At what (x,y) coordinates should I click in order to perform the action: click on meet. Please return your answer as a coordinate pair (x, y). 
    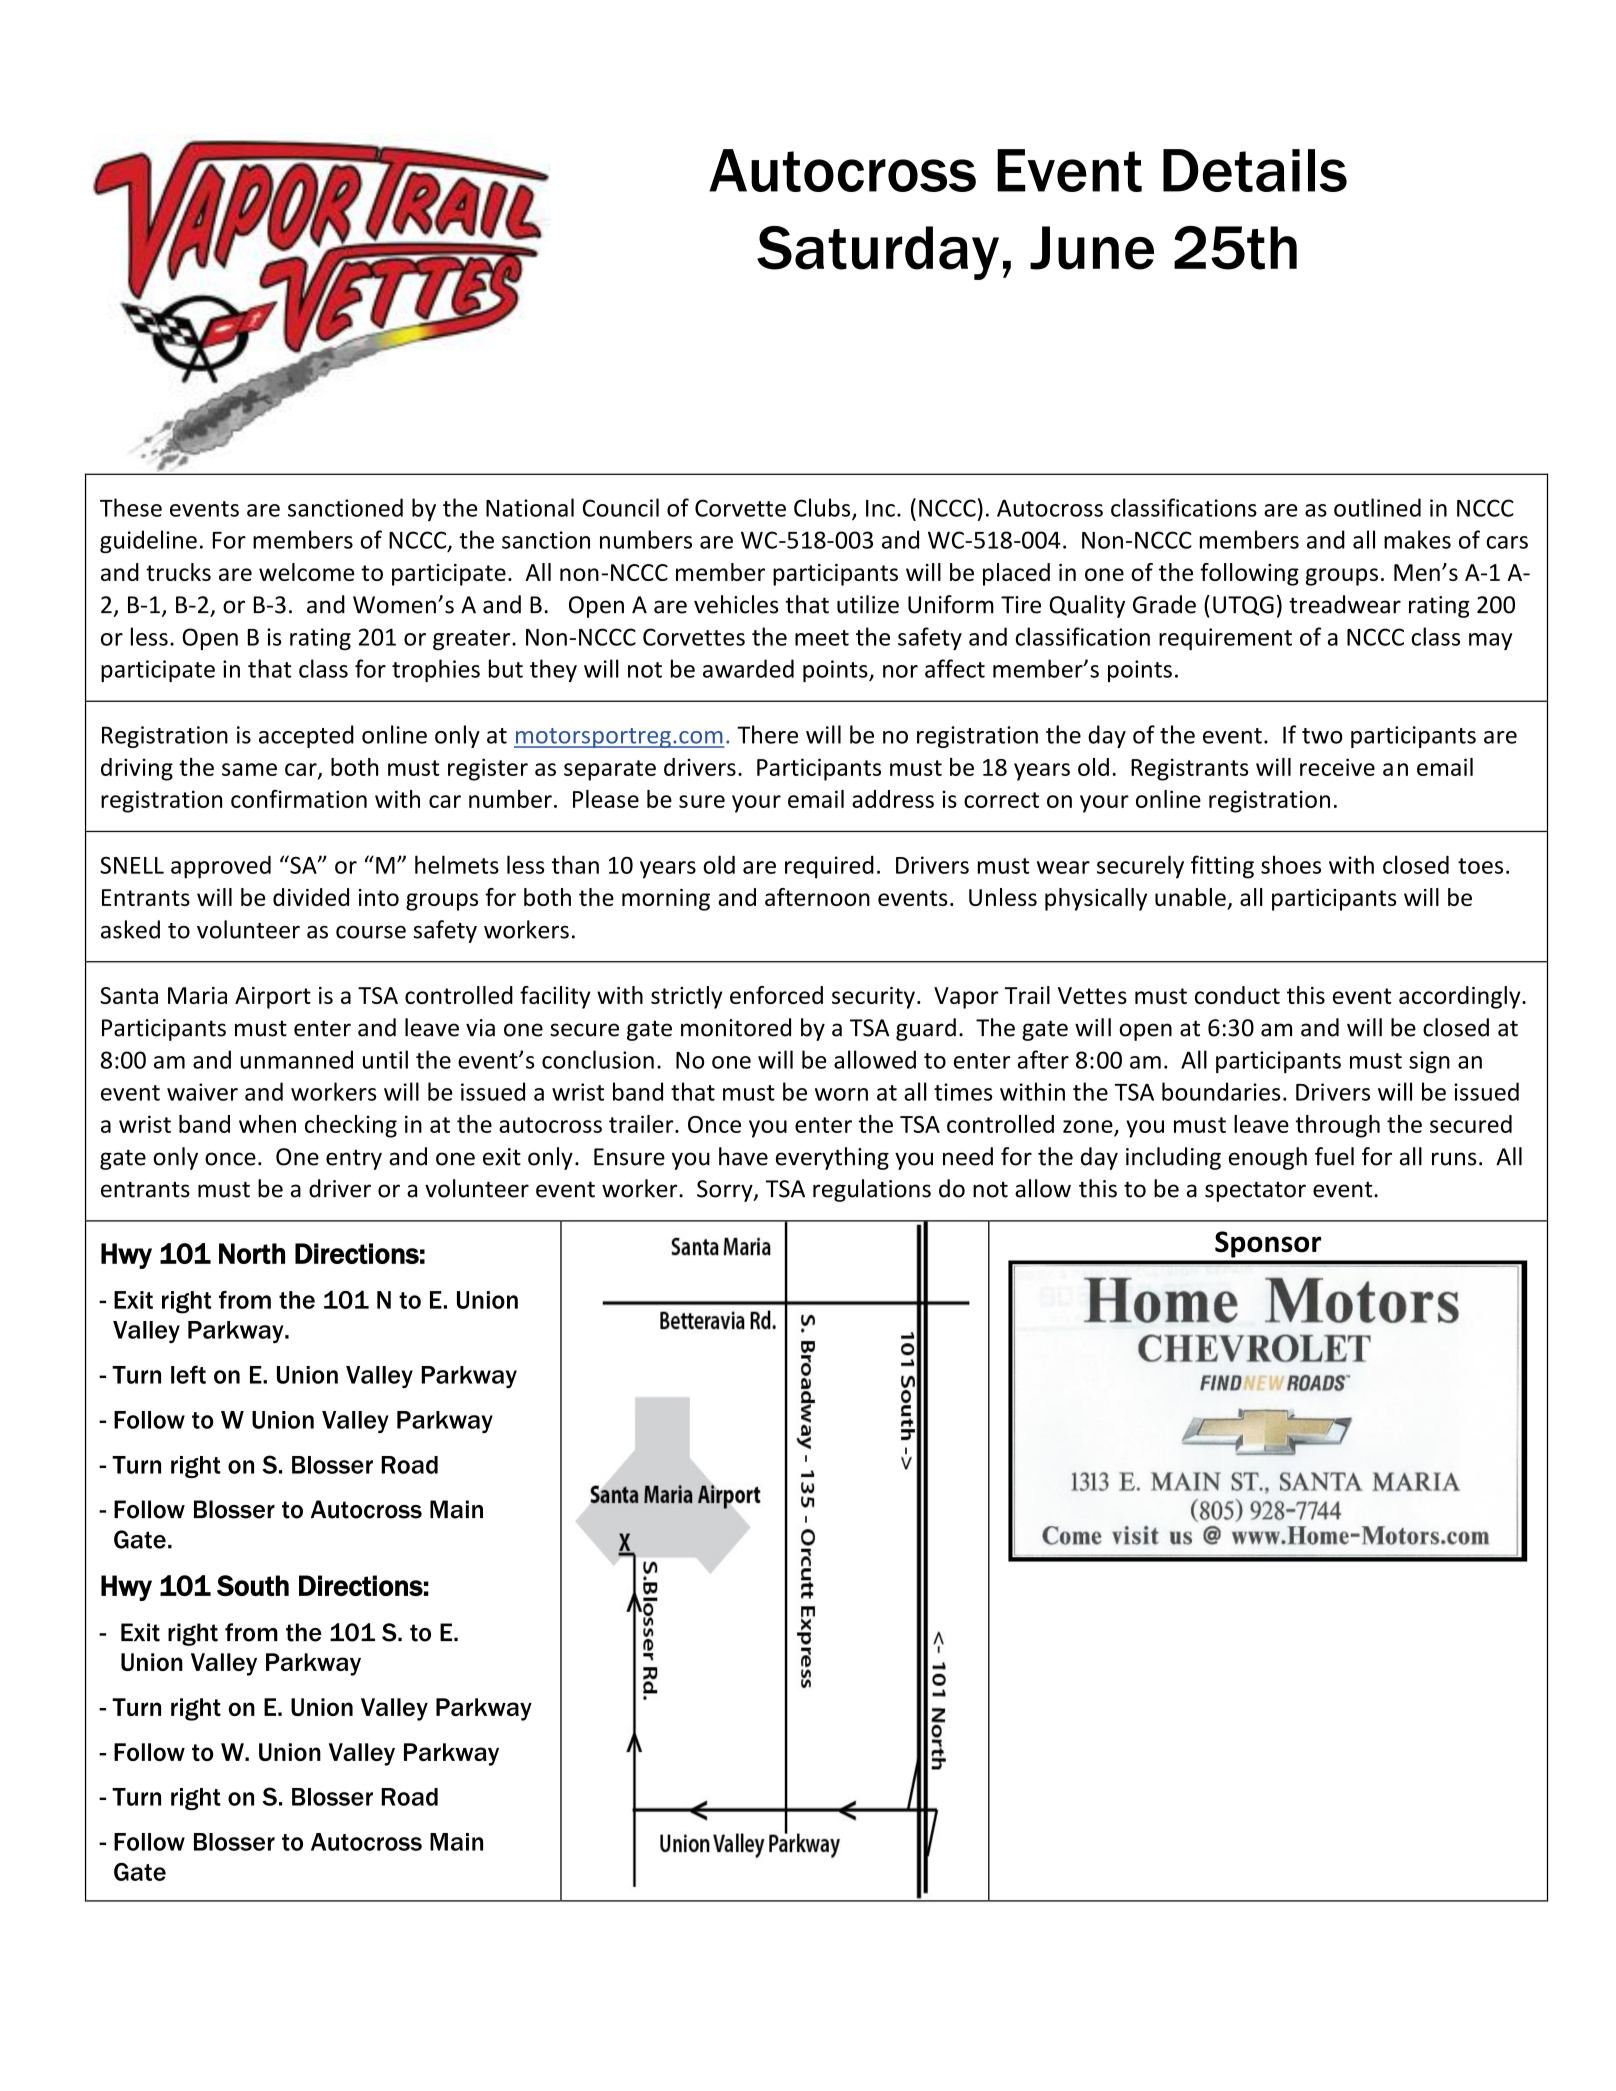
    Looking at the image, I should click on (822, 638).
